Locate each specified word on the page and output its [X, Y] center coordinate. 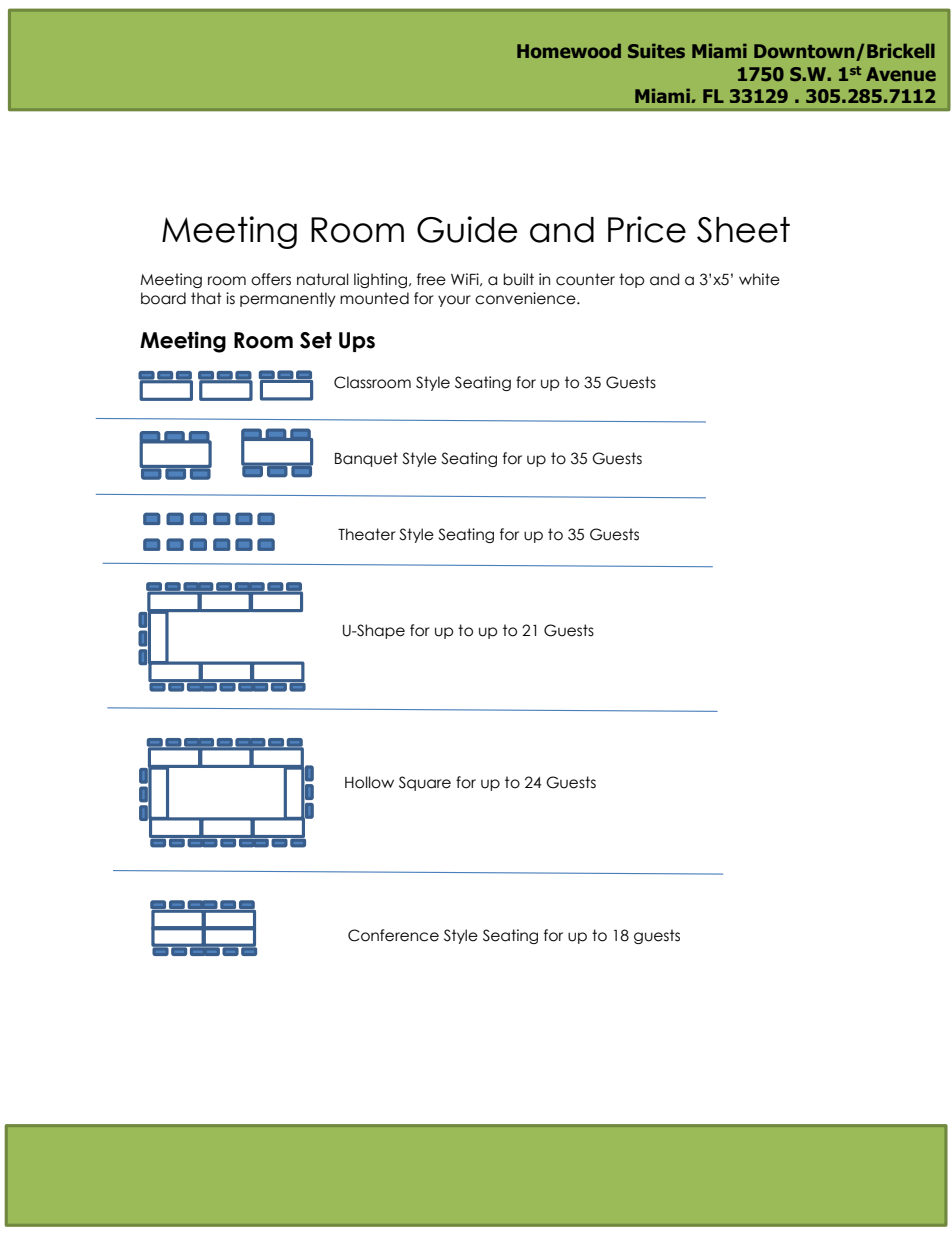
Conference [393, 935]
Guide [467, 229]
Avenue [901, 74]
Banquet [366, 459]
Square [425, 783]
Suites [656, 51]
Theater [367, 534]
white [759, 279]
